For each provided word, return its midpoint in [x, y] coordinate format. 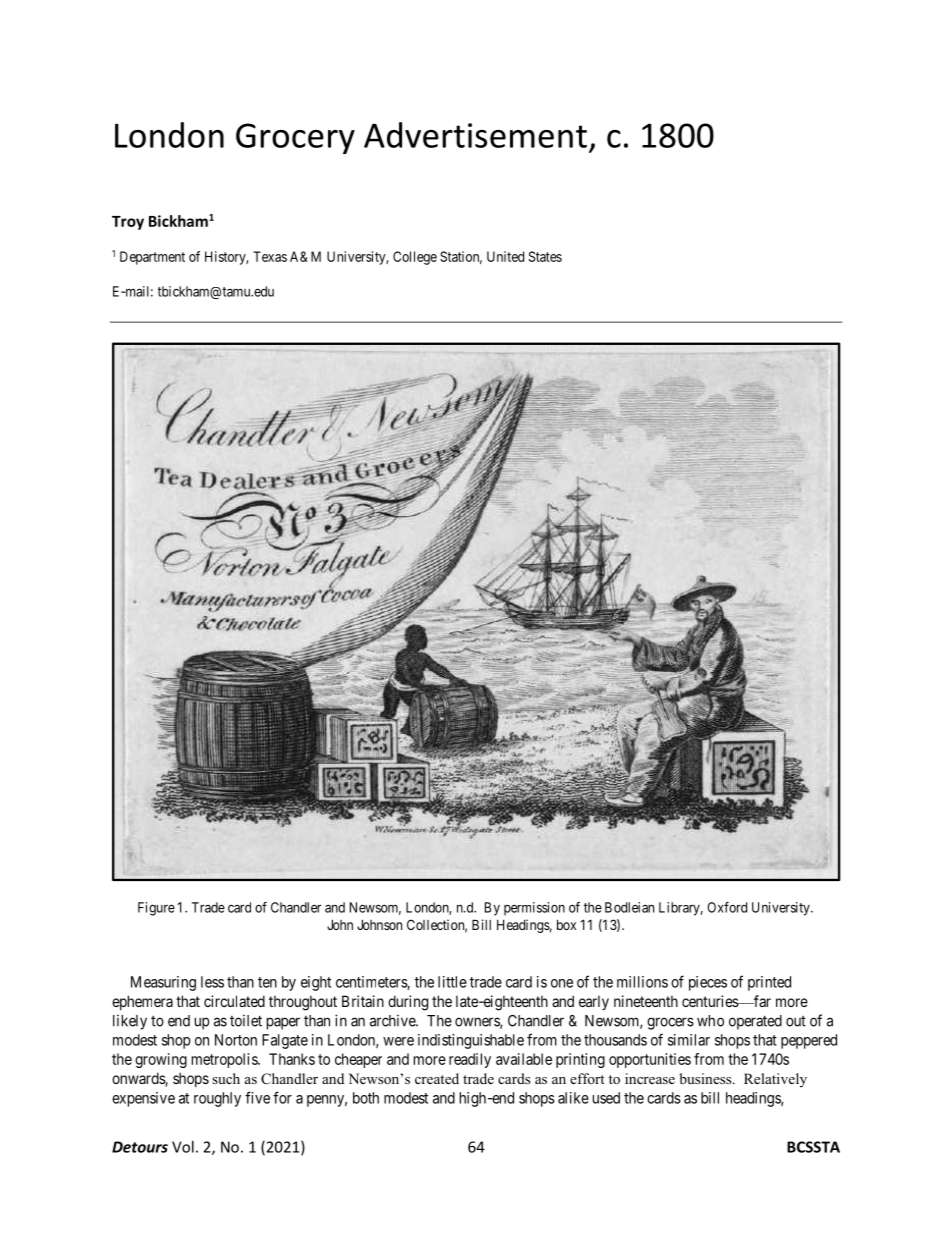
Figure [156, 909]
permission [534, 909]
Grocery [295, 138]
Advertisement [475, 135]
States [545, 256]
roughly [217, 1099]
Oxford [727, 907]
